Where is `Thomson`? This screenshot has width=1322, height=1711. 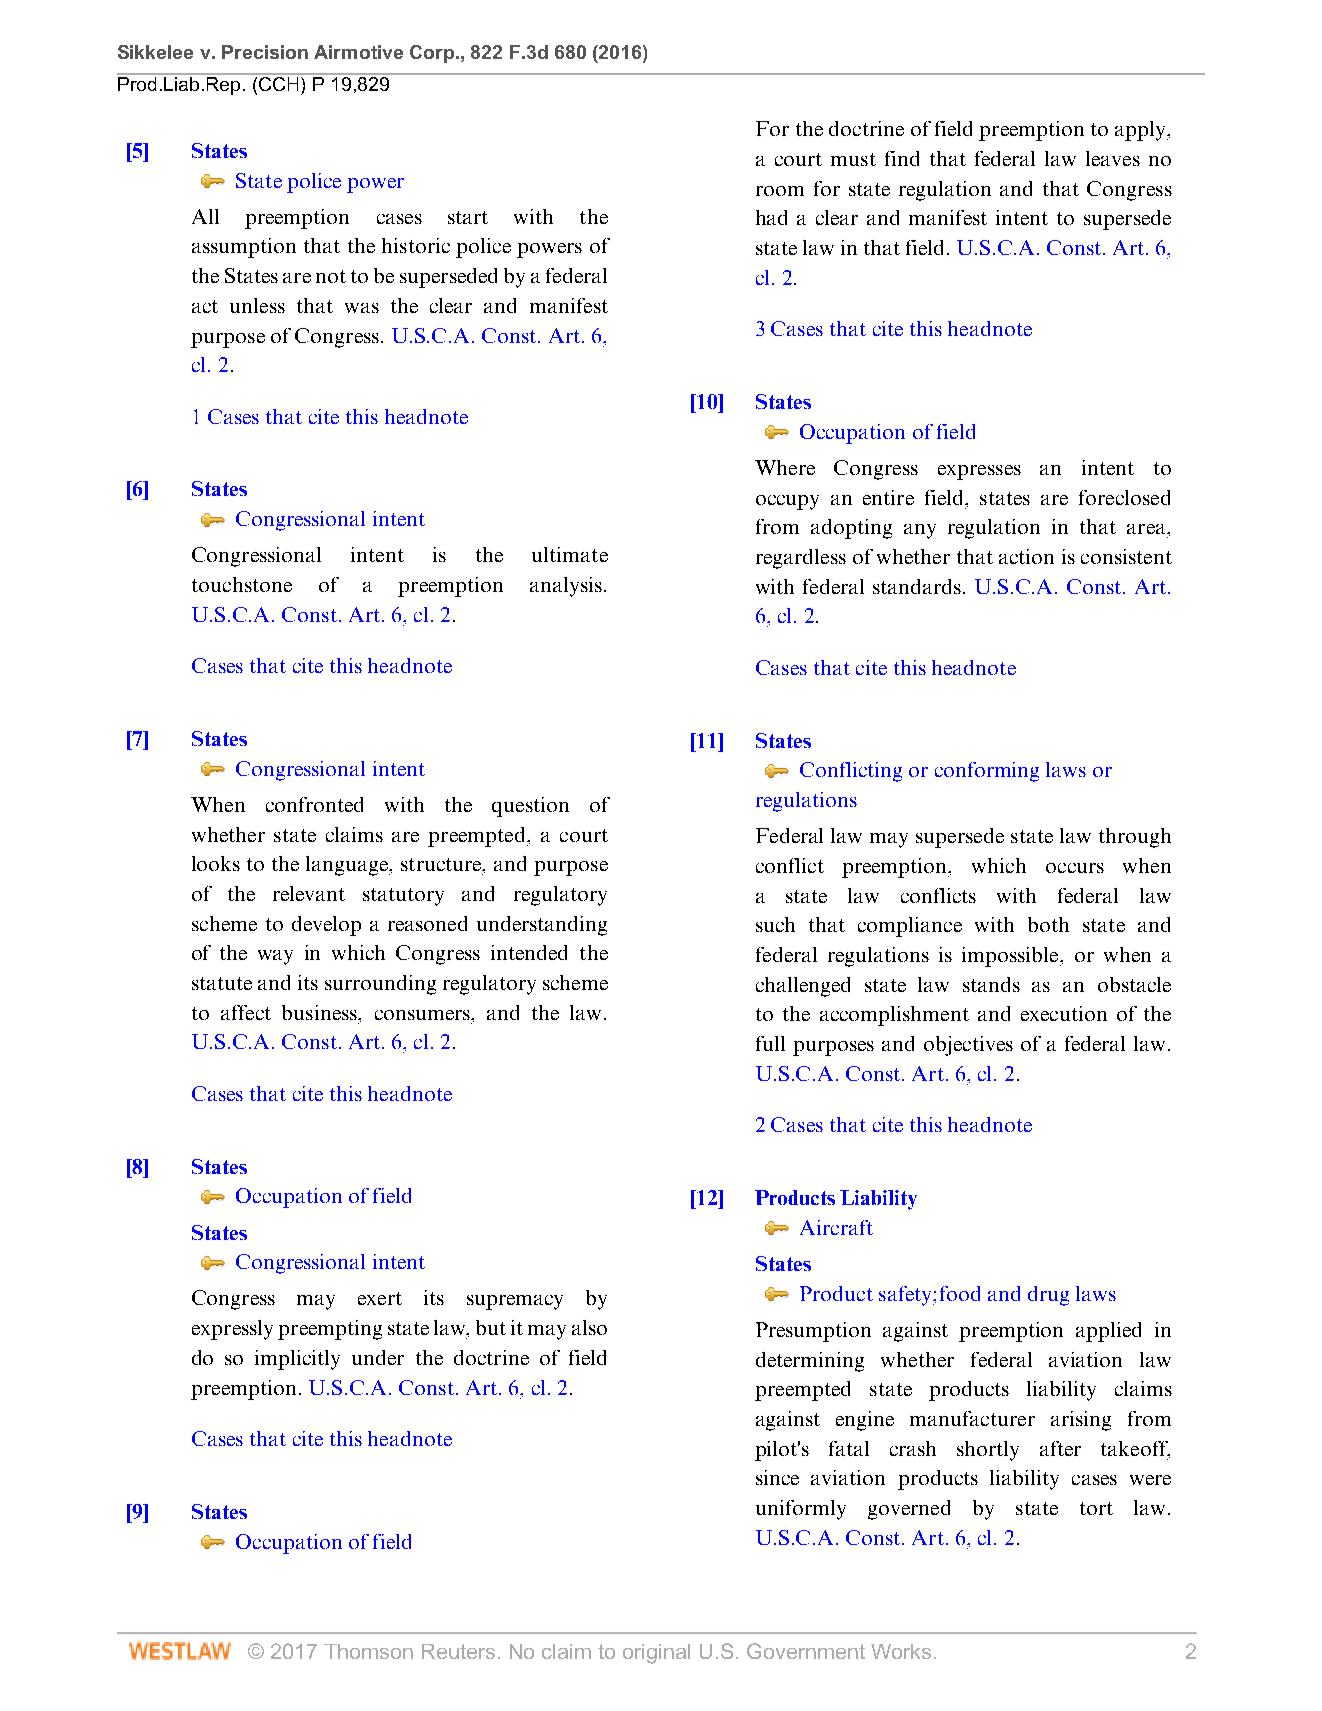 Thomson is located at coordinates (368, 1651).
